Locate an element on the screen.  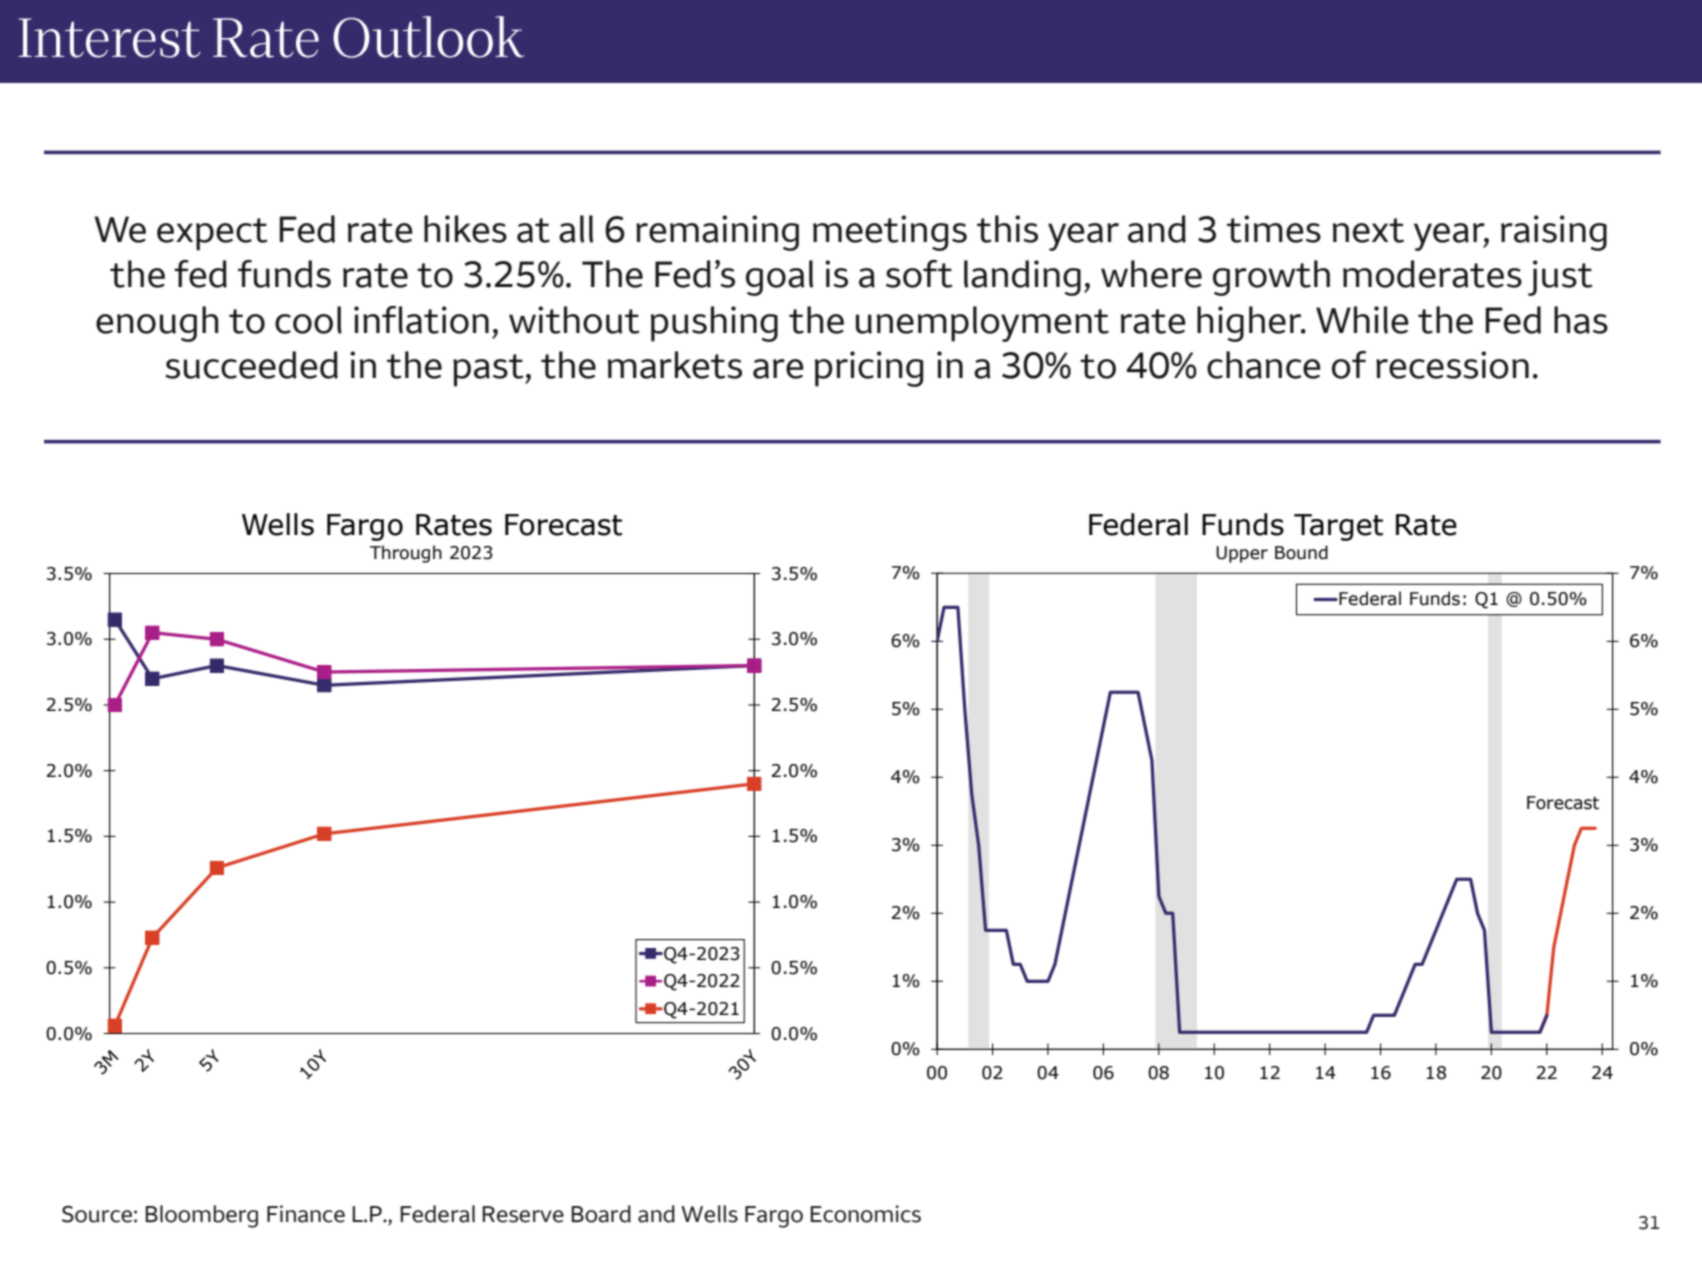
Outlook is located at coordinates (429, 37).
